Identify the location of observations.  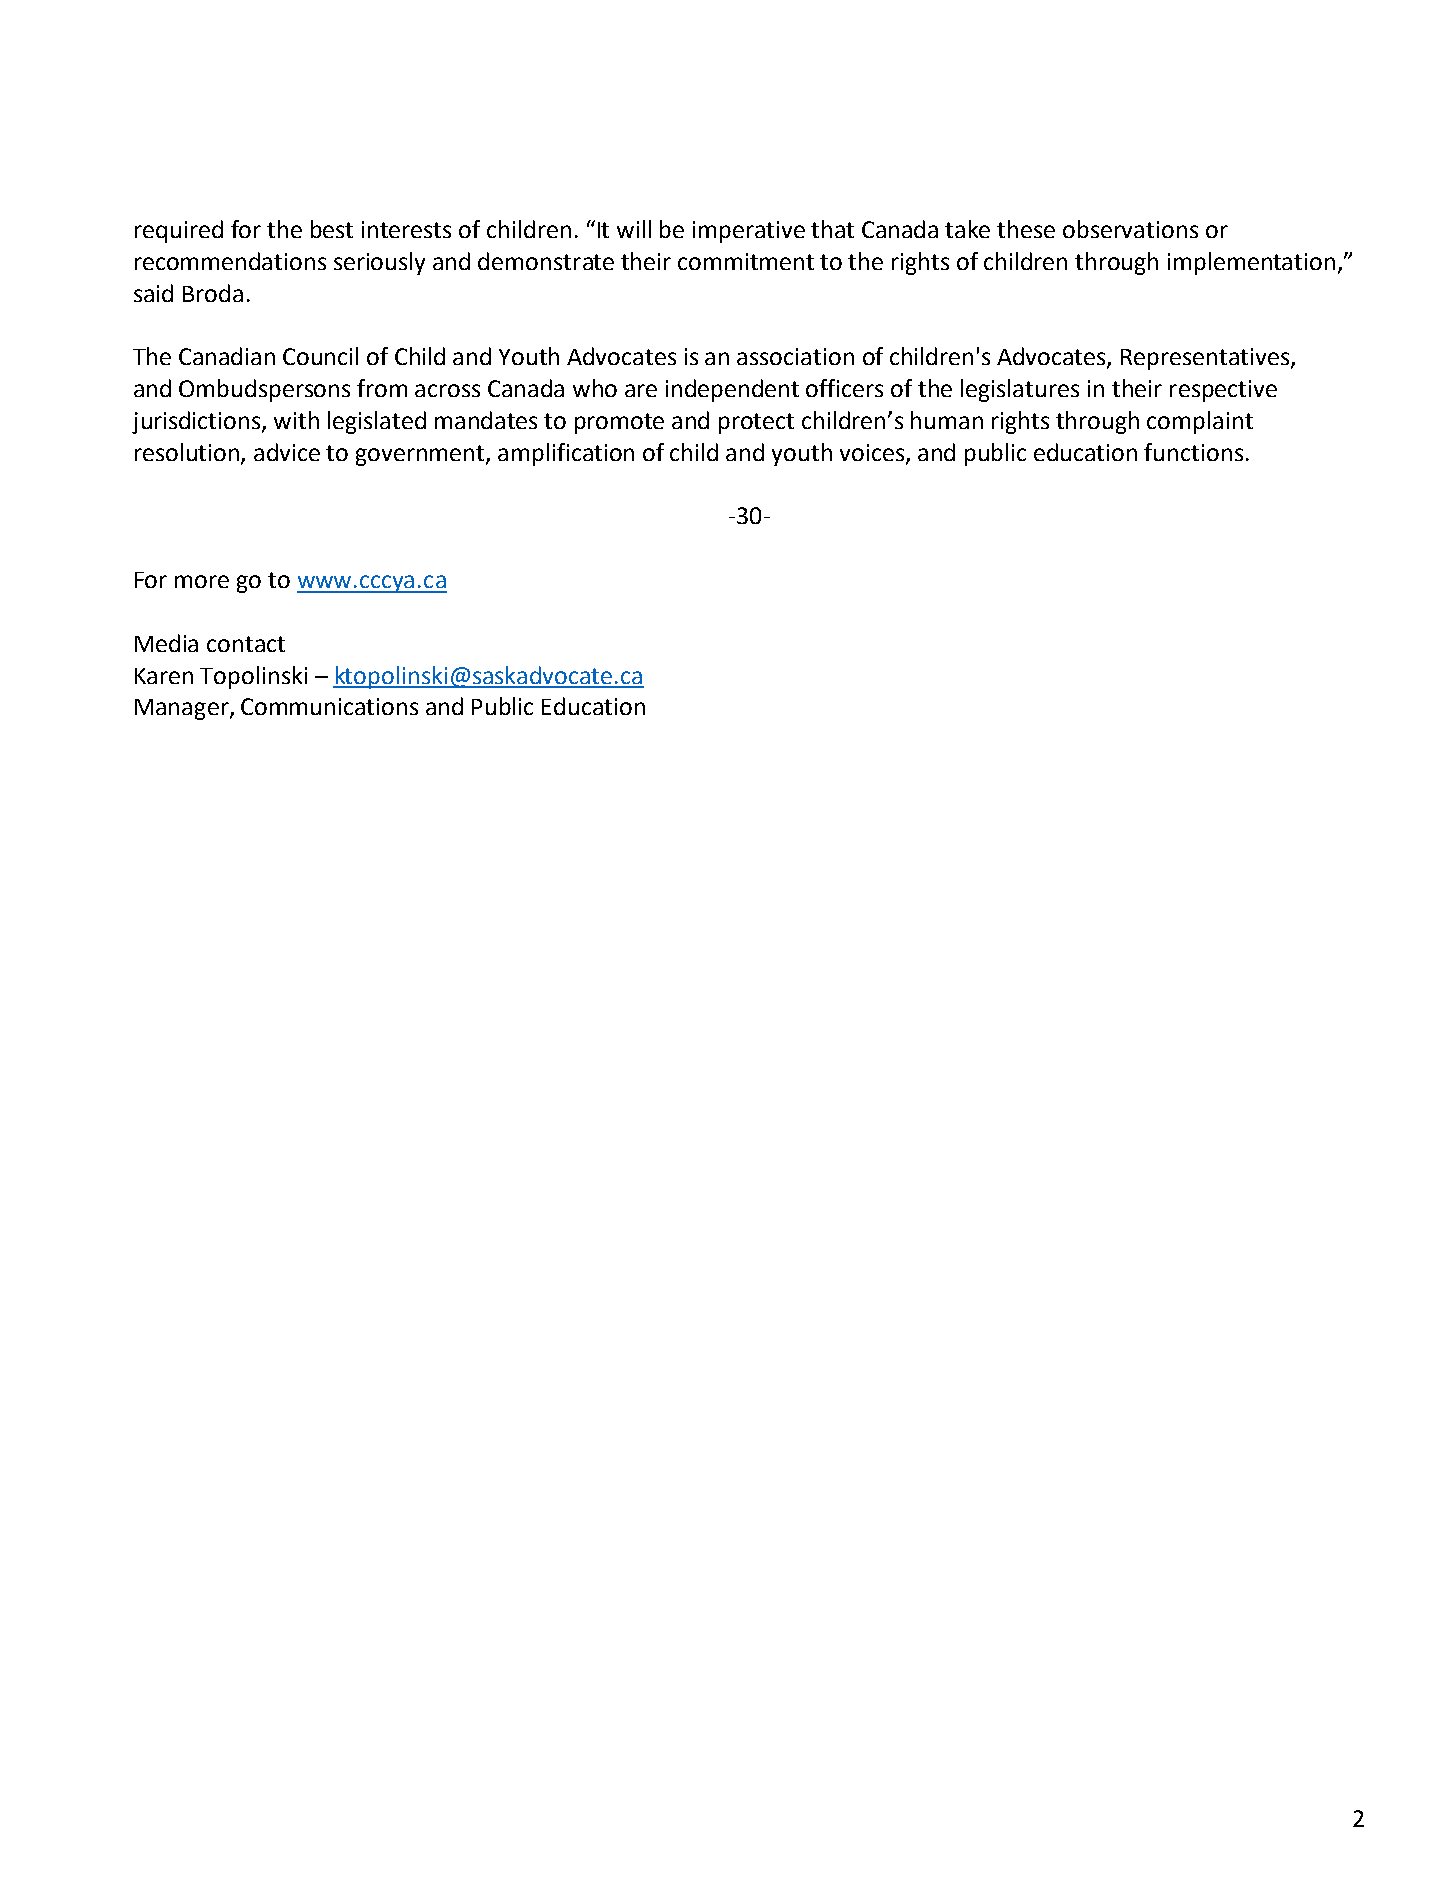
(1130, 229).
